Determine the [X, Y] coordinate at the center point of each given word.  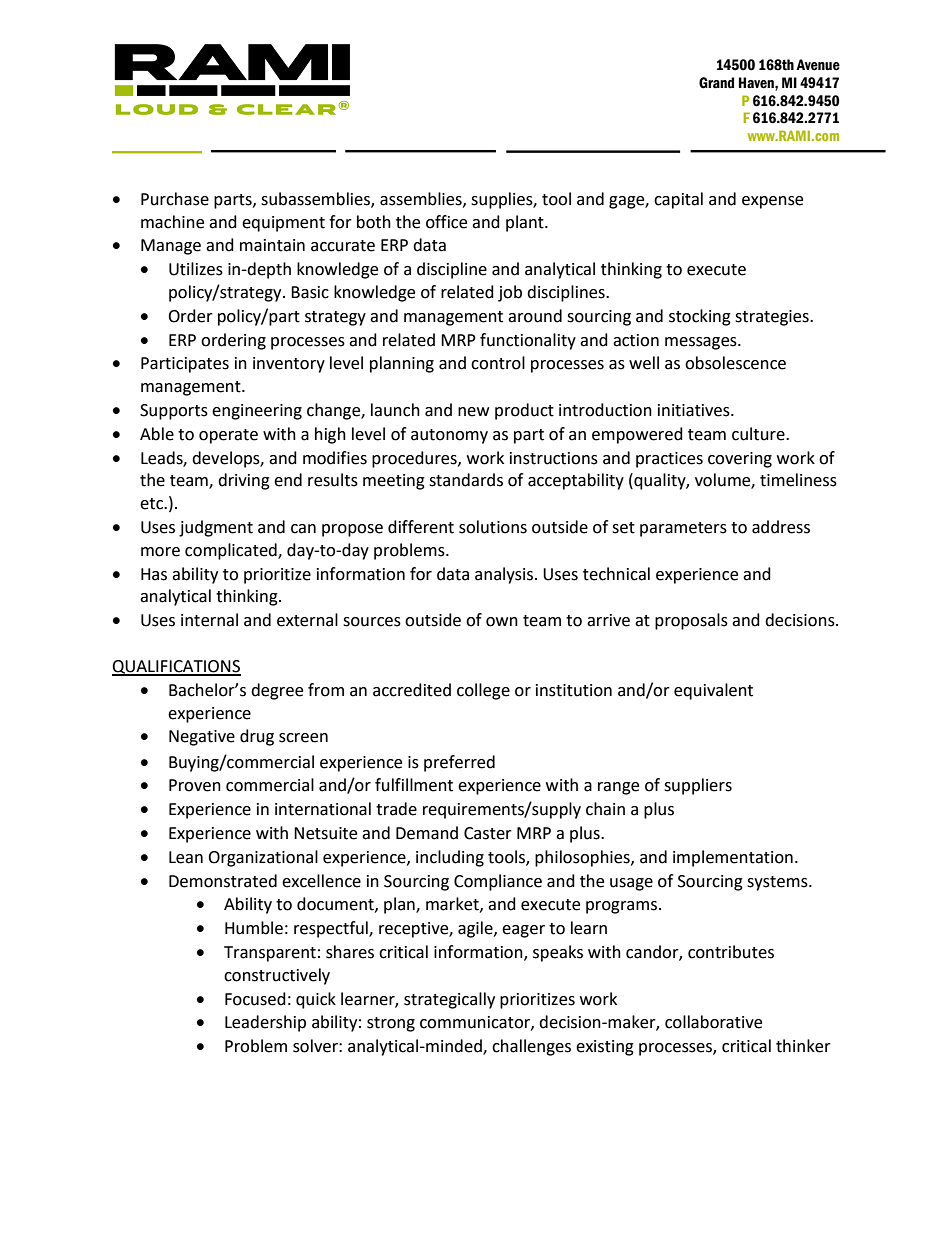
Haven [757, 83]
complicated [232, 551]
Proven [195, 785]
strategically [449, 1000]
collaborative [713, 1022]
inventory [289, 365]
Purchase [175, 199]
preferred [459, 763]
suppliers [698, 786]
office [446, 222]
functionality [528, 341]
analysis [504, 575]
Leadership [265, 1023]
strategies [773, 318]
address [781, 527]
